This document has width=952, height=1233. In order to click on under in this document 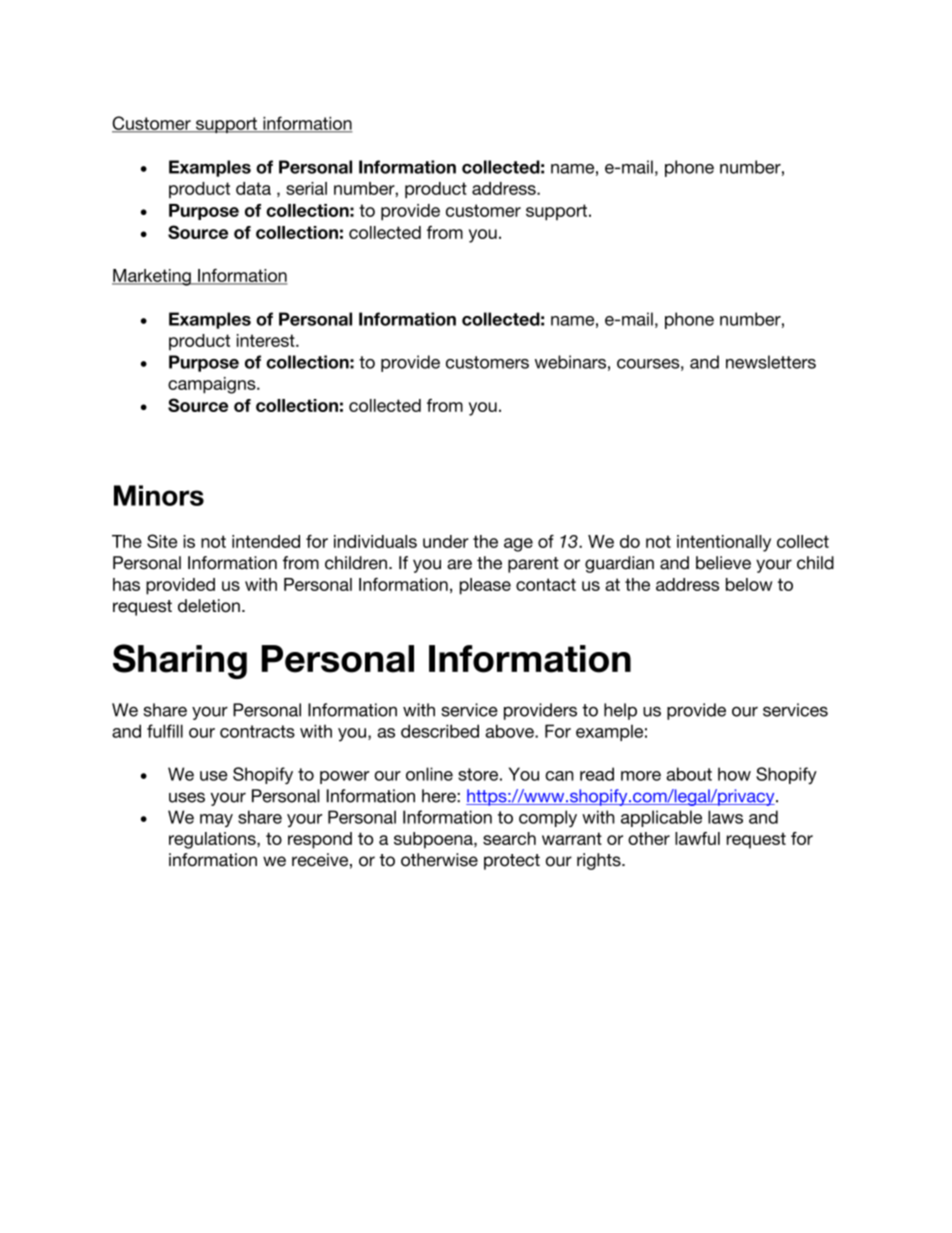, I will do `click(446, 541)`.
